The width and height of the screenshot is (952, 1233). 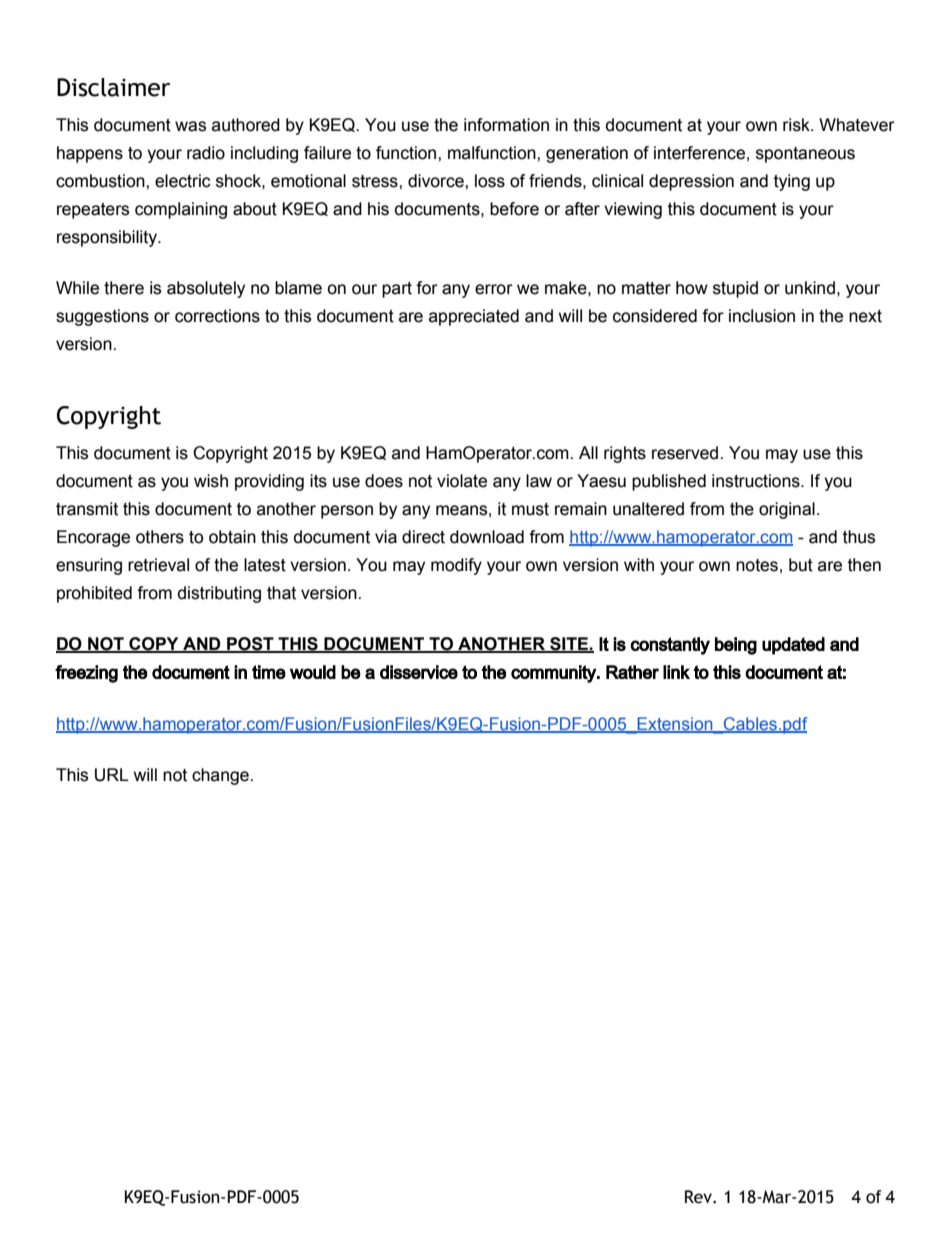 I want to click on URL, so click(x=112, y=775).
